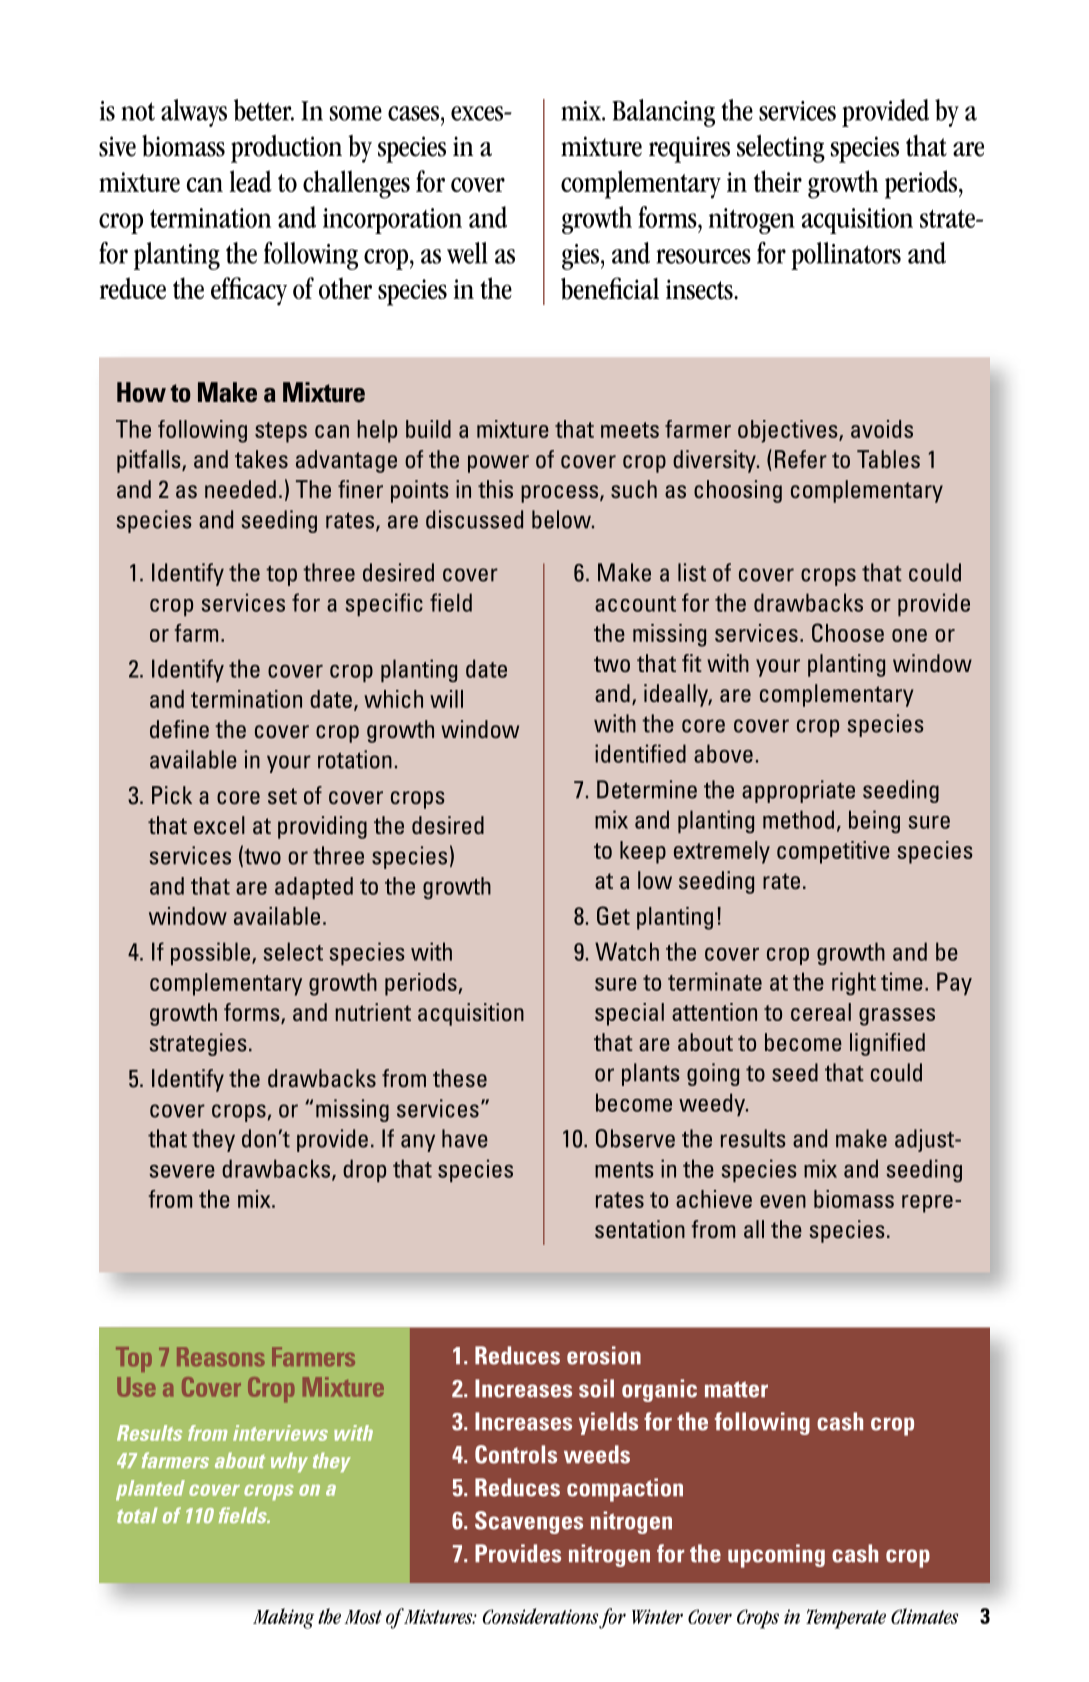 This image has height=1682, width=1089. What do you see at coordinates (663, 113) in the image?
I see `Balancing` at bounding box center [663, 113].
